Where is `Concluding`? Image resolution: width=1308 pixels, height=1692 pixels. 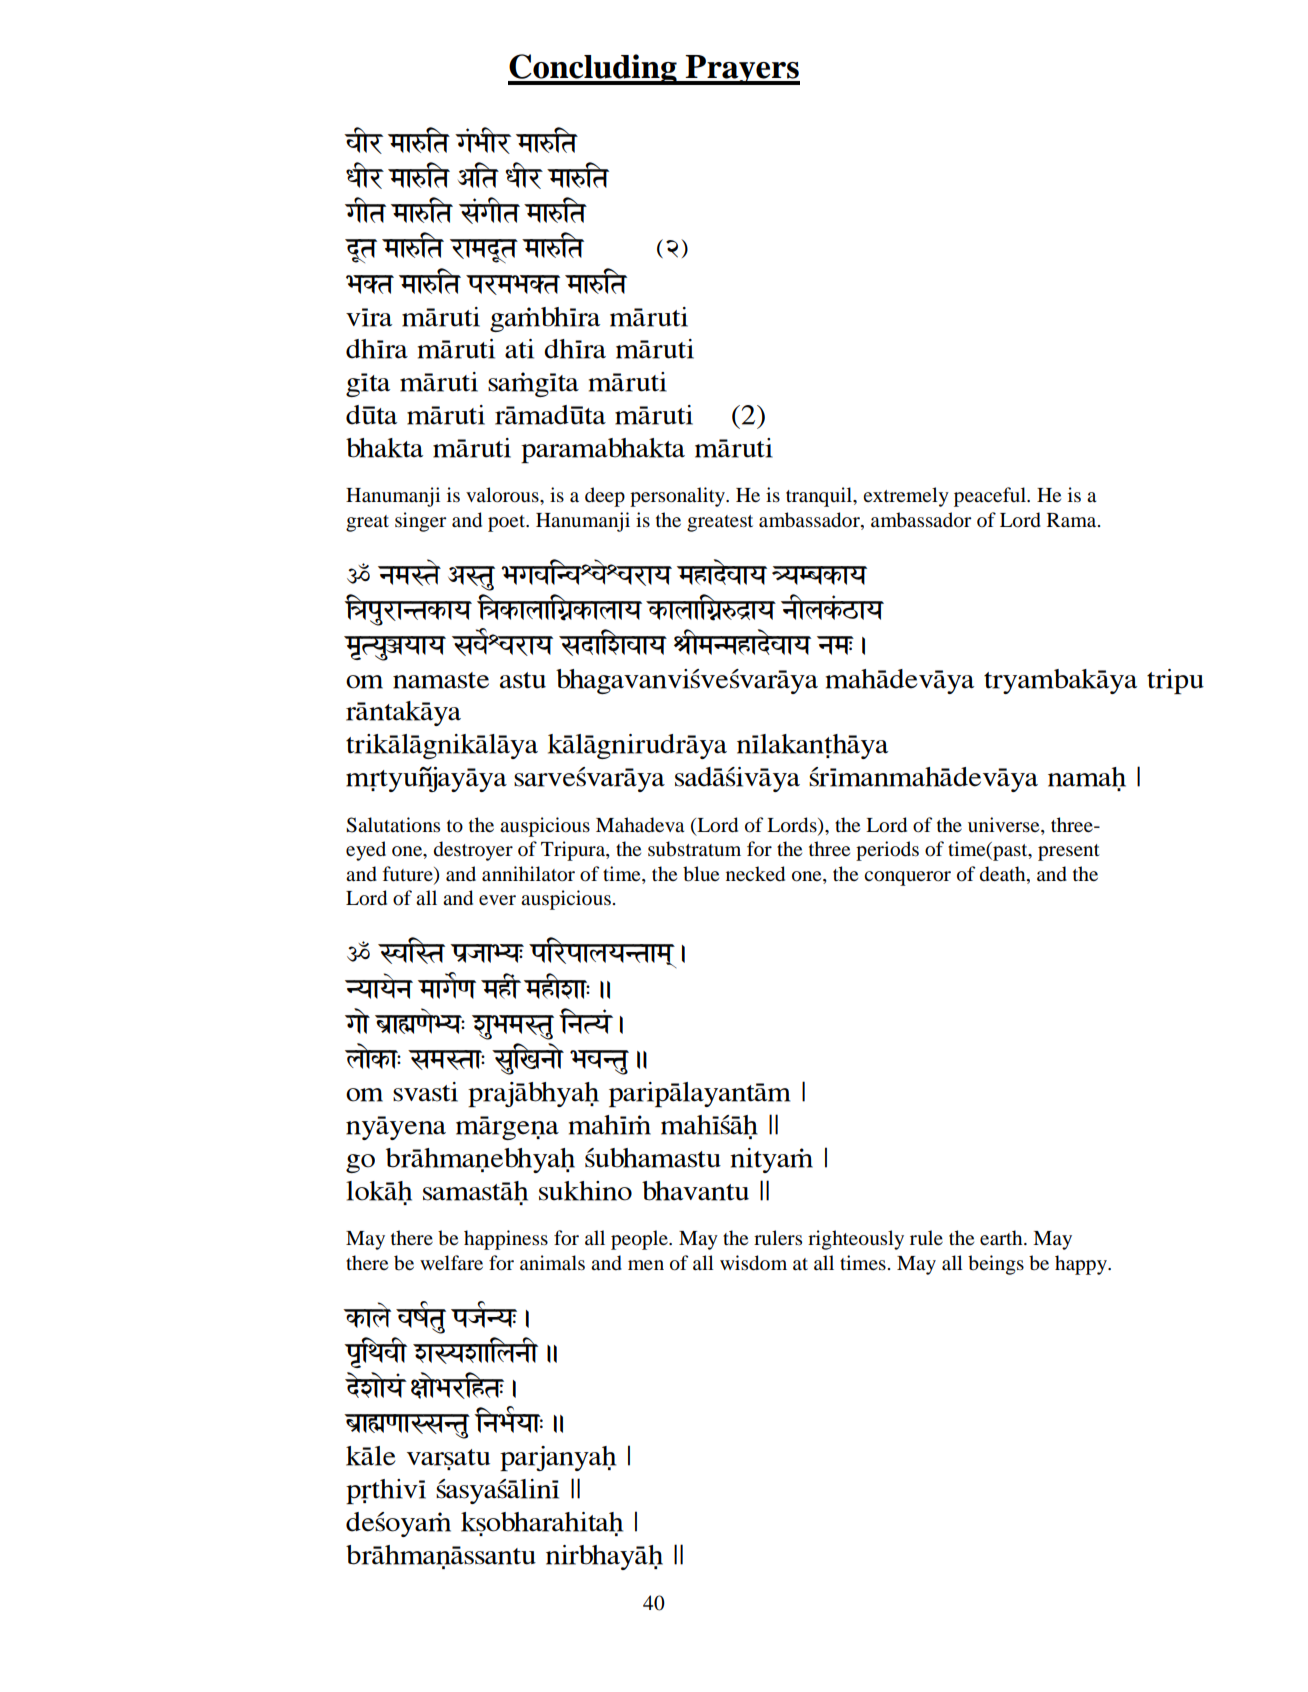 Concluding is located at coordinates (593, 69).
